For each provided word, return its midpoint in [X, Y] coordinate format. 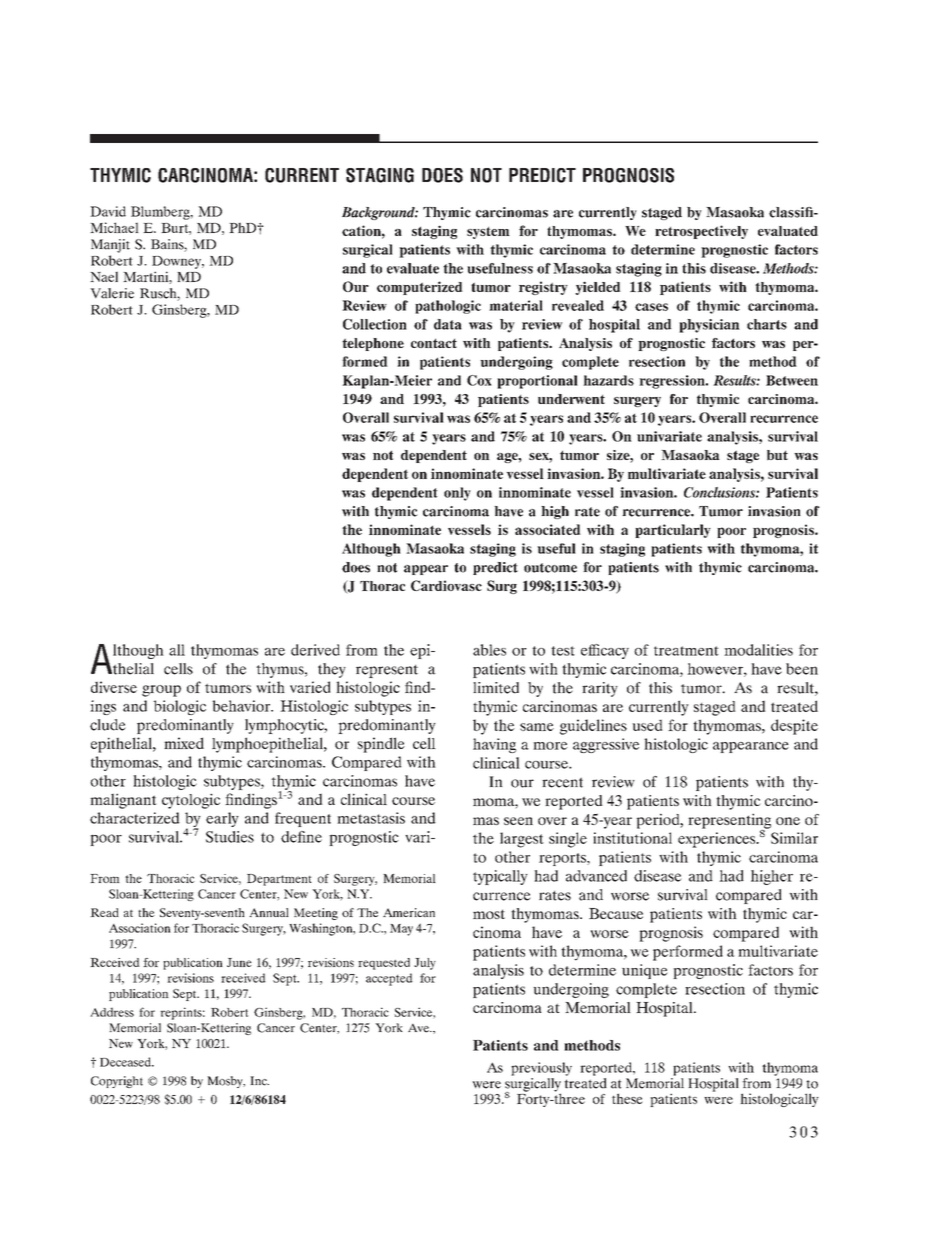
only [457, 494]
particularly [673, 531]
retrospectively [701, 232]
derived [315, 650]
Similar [794, 838]
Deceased [126, 1062]
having [494, 745]
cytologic [191, 801]
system [488, 233]
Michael [114, 227]
